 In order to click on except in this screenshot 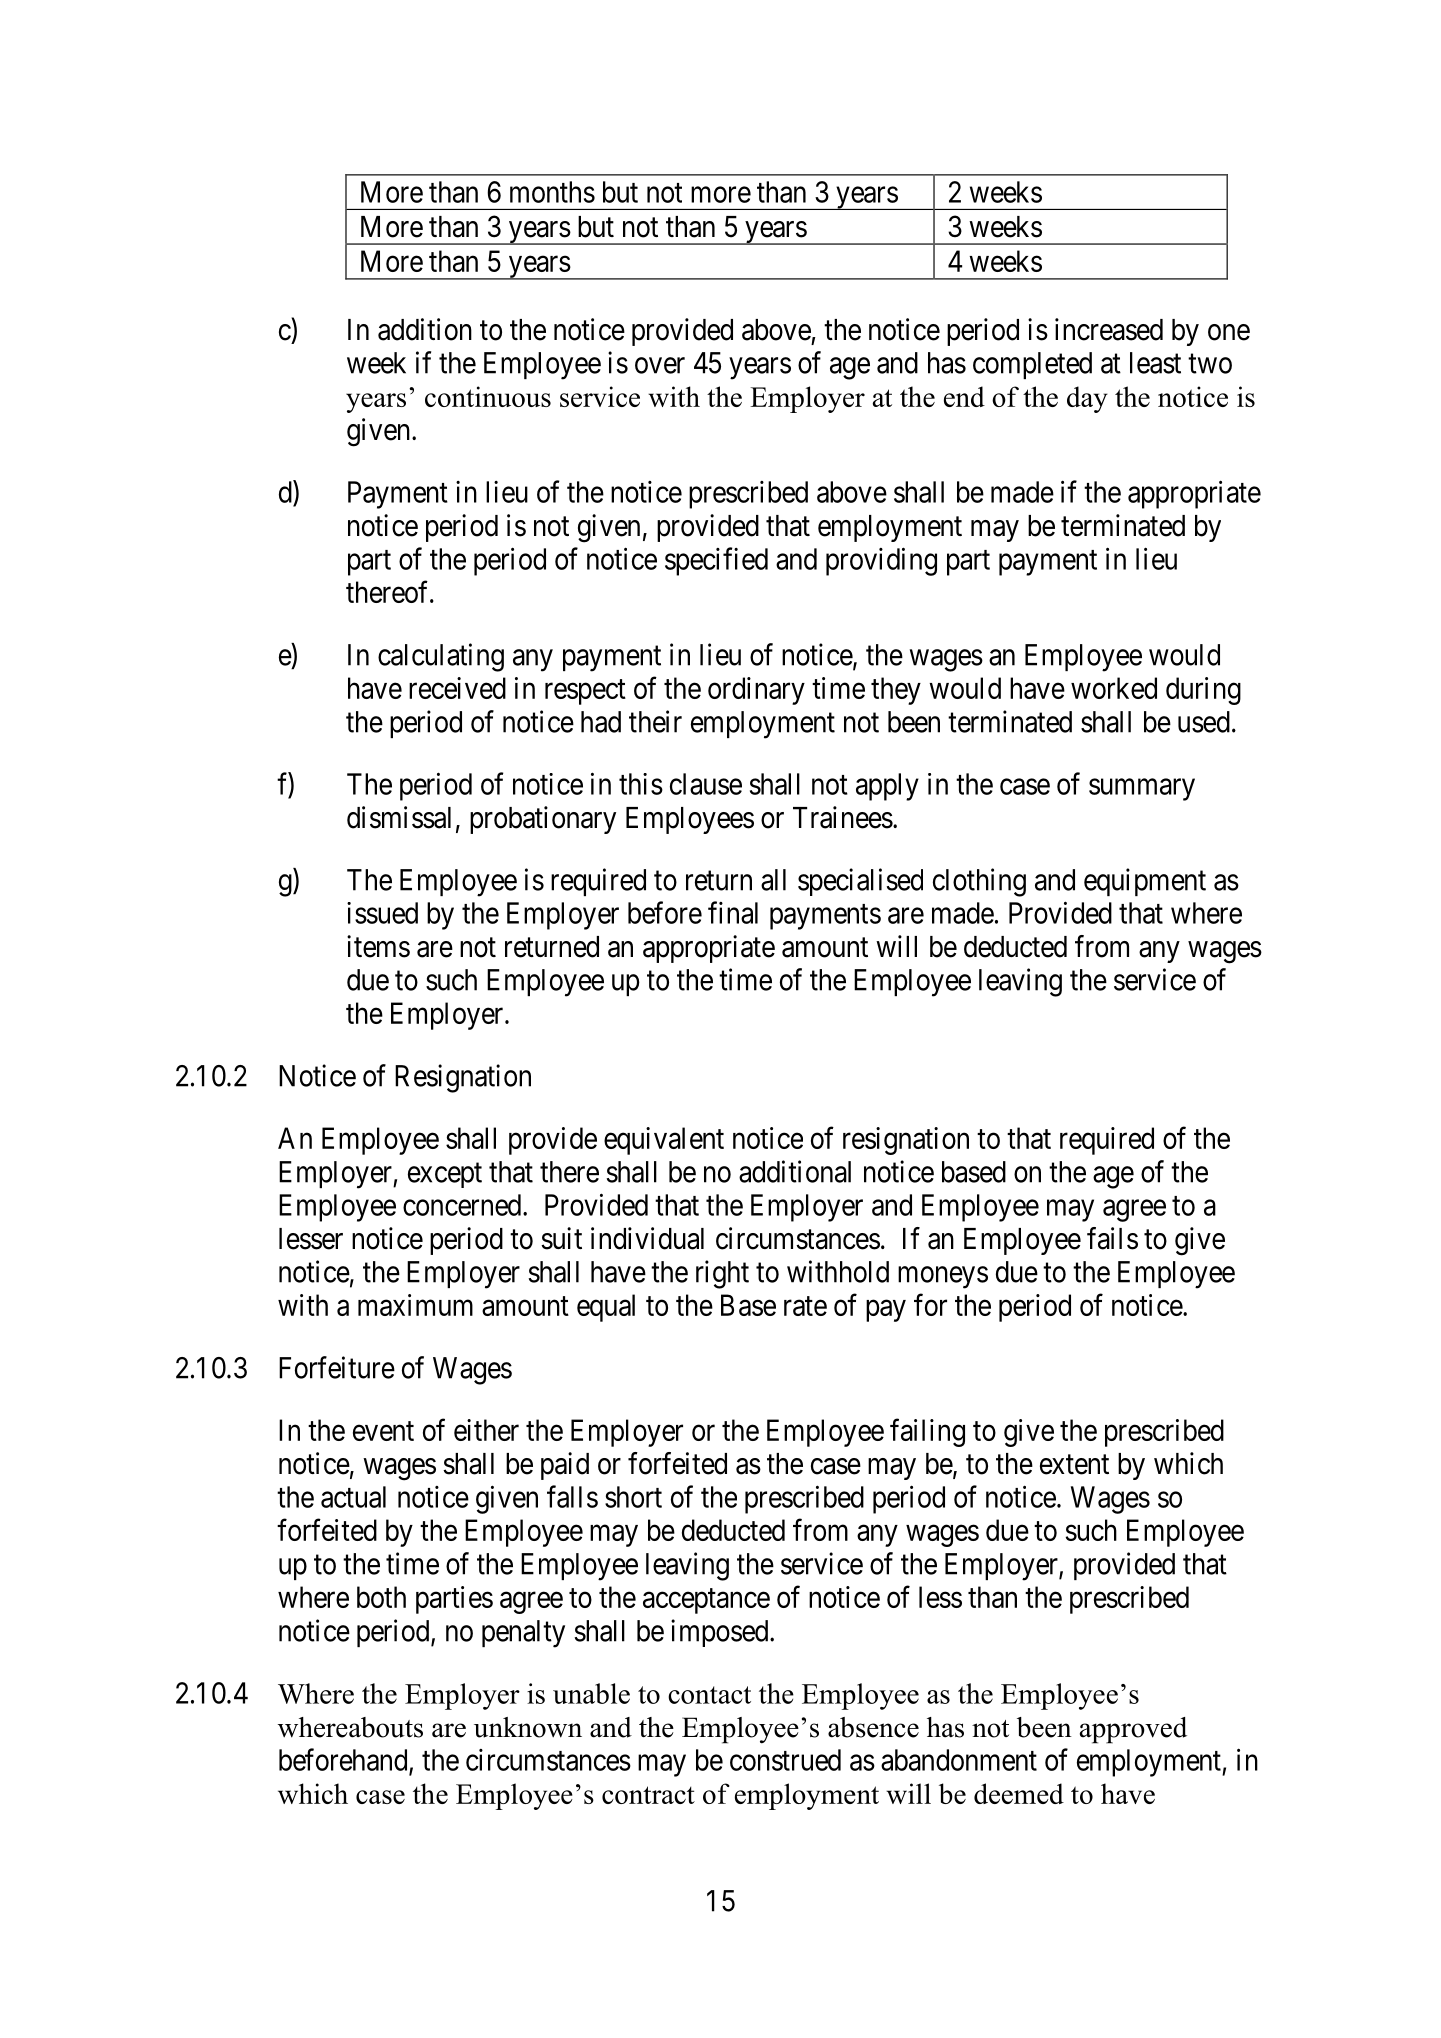, I will do `click(445, 1175)`.
